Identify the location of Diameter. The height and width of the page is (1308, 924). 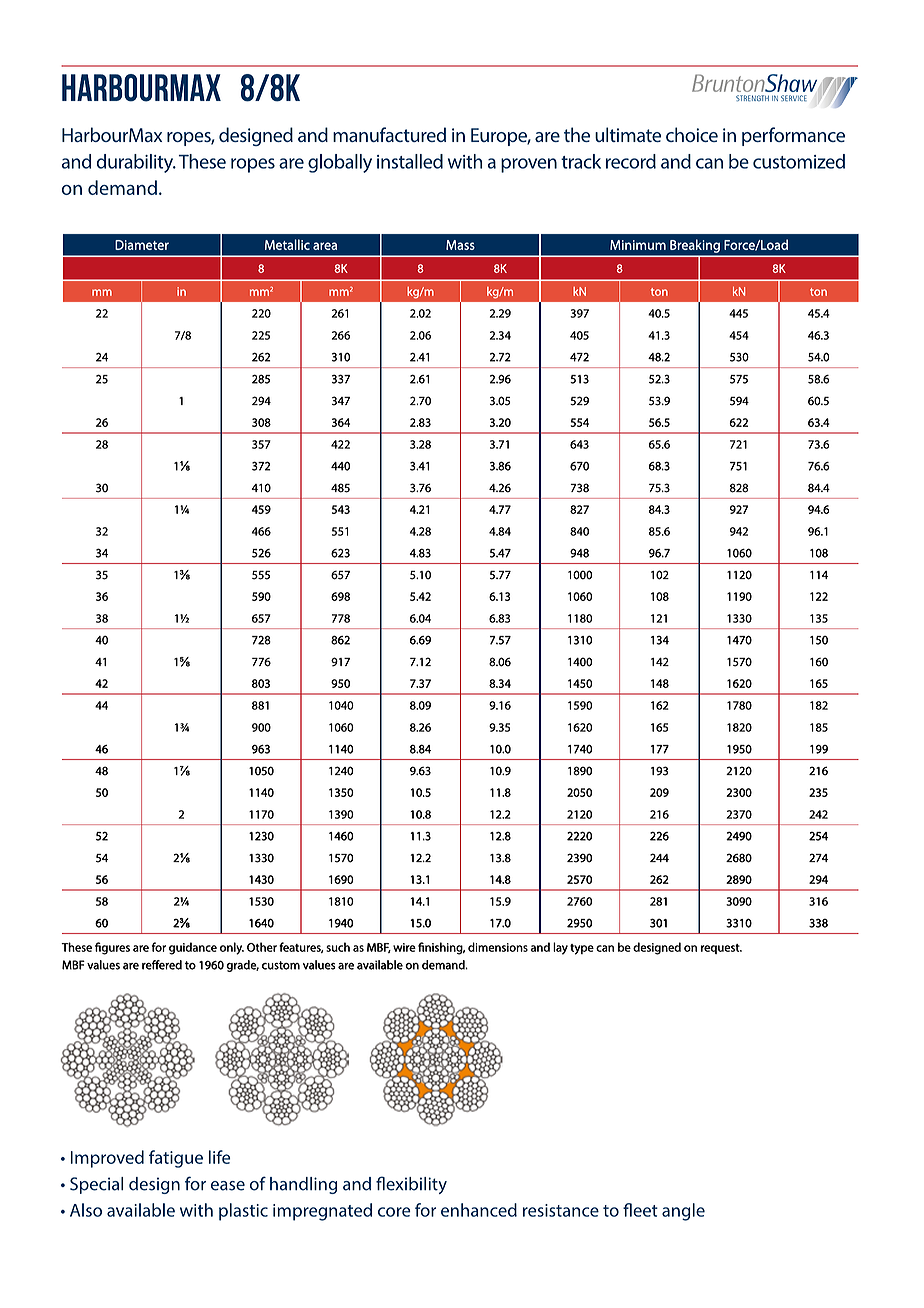
(142, 245).
